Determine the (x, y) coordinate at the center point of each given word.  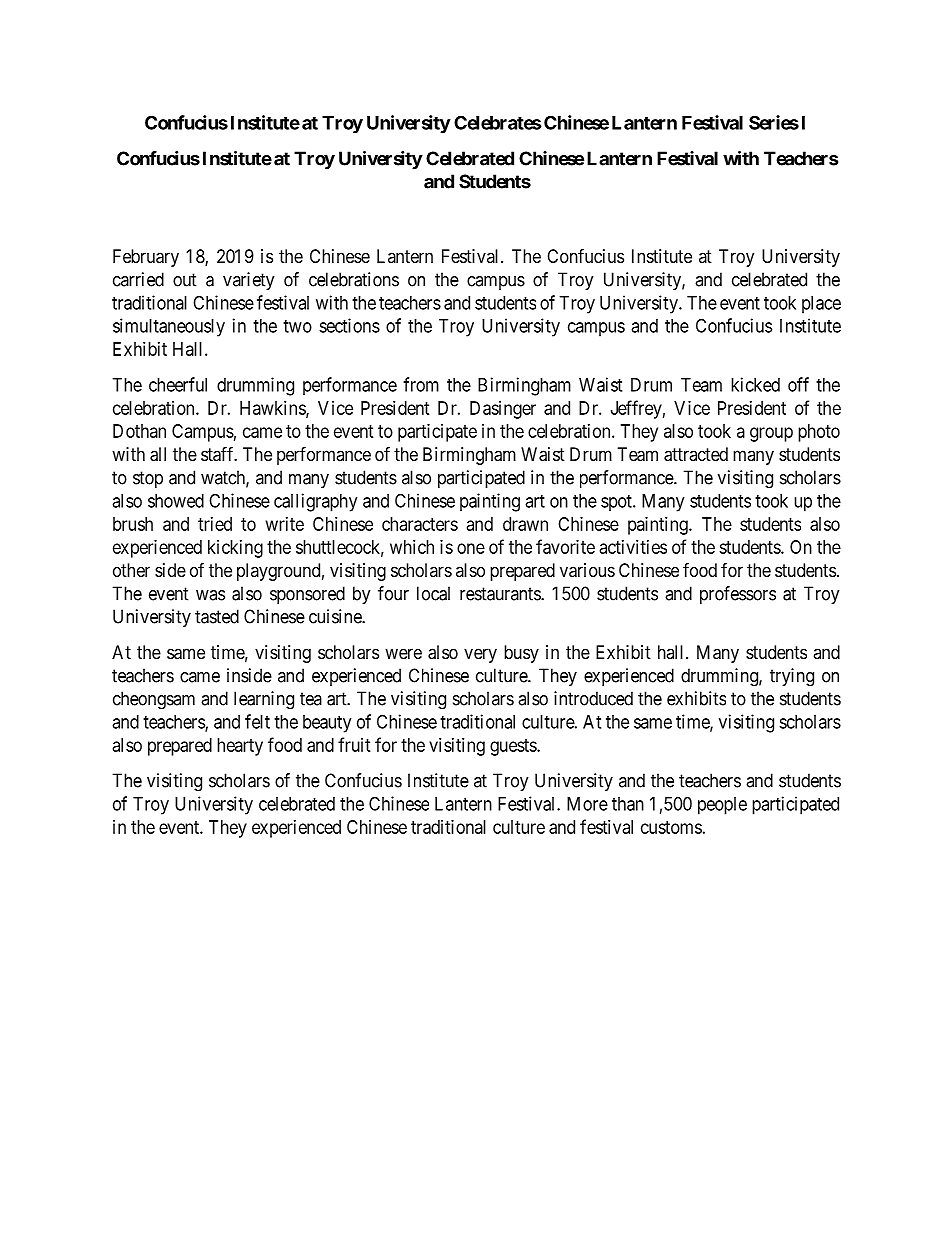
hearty (240, 747)
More (587, 804)
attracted (696, 454)
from (421, 384)
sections (349, 325)
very (480, 655)
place (821, 305)
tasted (217, 616)
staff (219, 454)
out (185, 280)
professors (738, 595)
